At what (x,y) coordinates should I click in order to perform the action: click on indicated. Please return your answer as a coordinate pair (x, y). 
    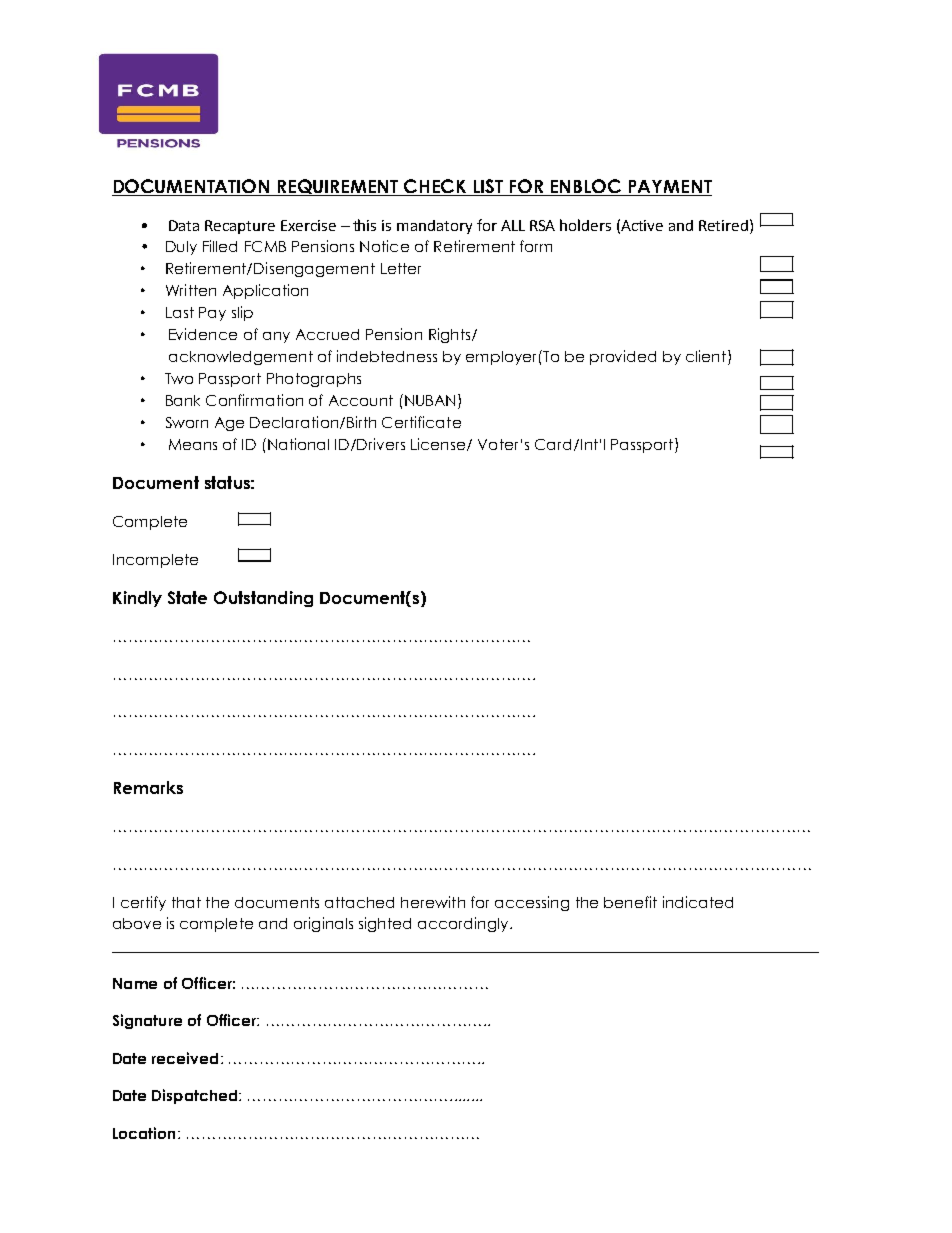
    Looking at the image, I should click on (698, 902).
